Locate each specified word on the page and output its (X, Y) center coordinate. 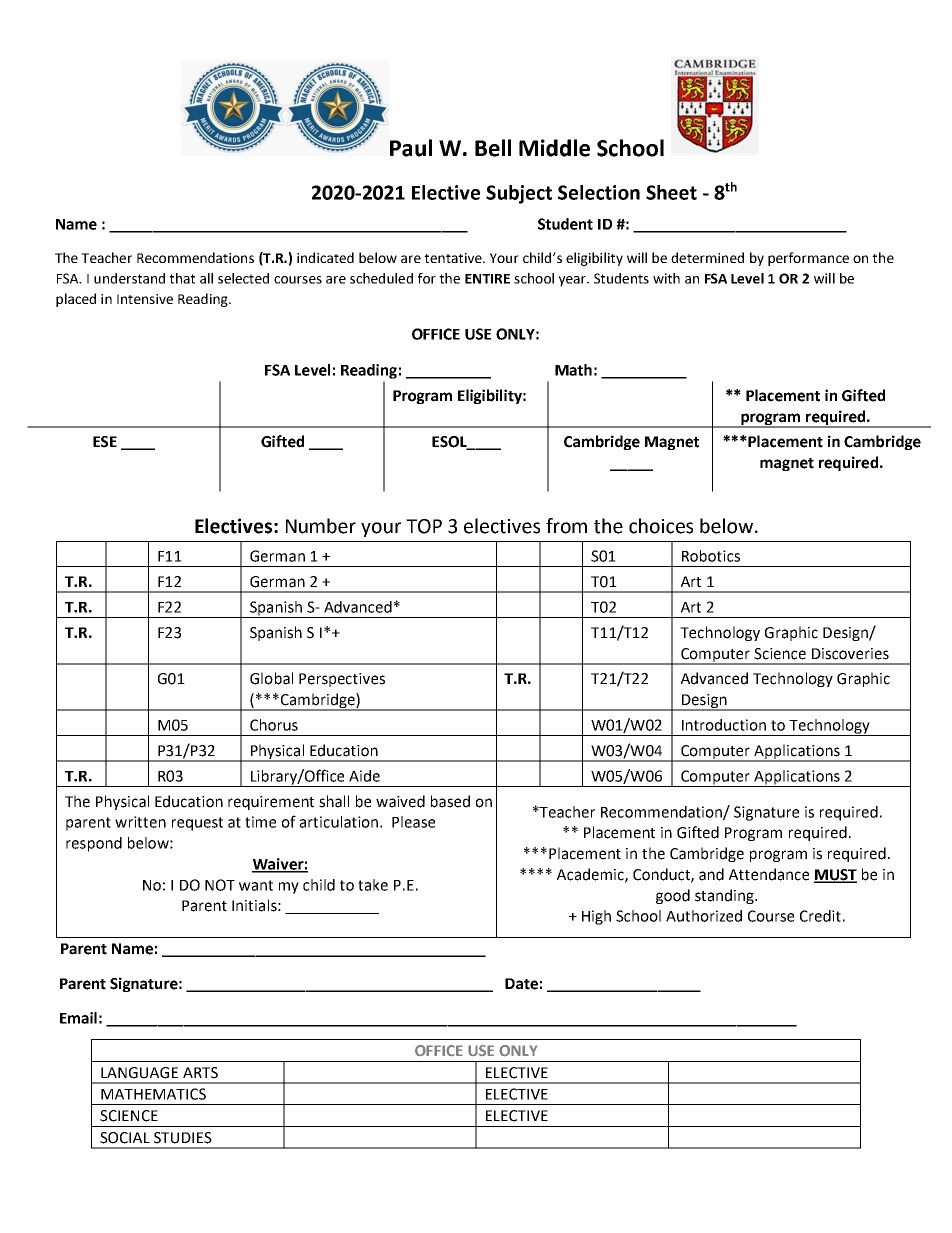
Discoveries (850, 654)
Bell (493, 148)
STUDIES (183, 1138)
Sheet (671, 192)
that (182, 278)
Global (271, 678)
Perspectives (342, 680)
